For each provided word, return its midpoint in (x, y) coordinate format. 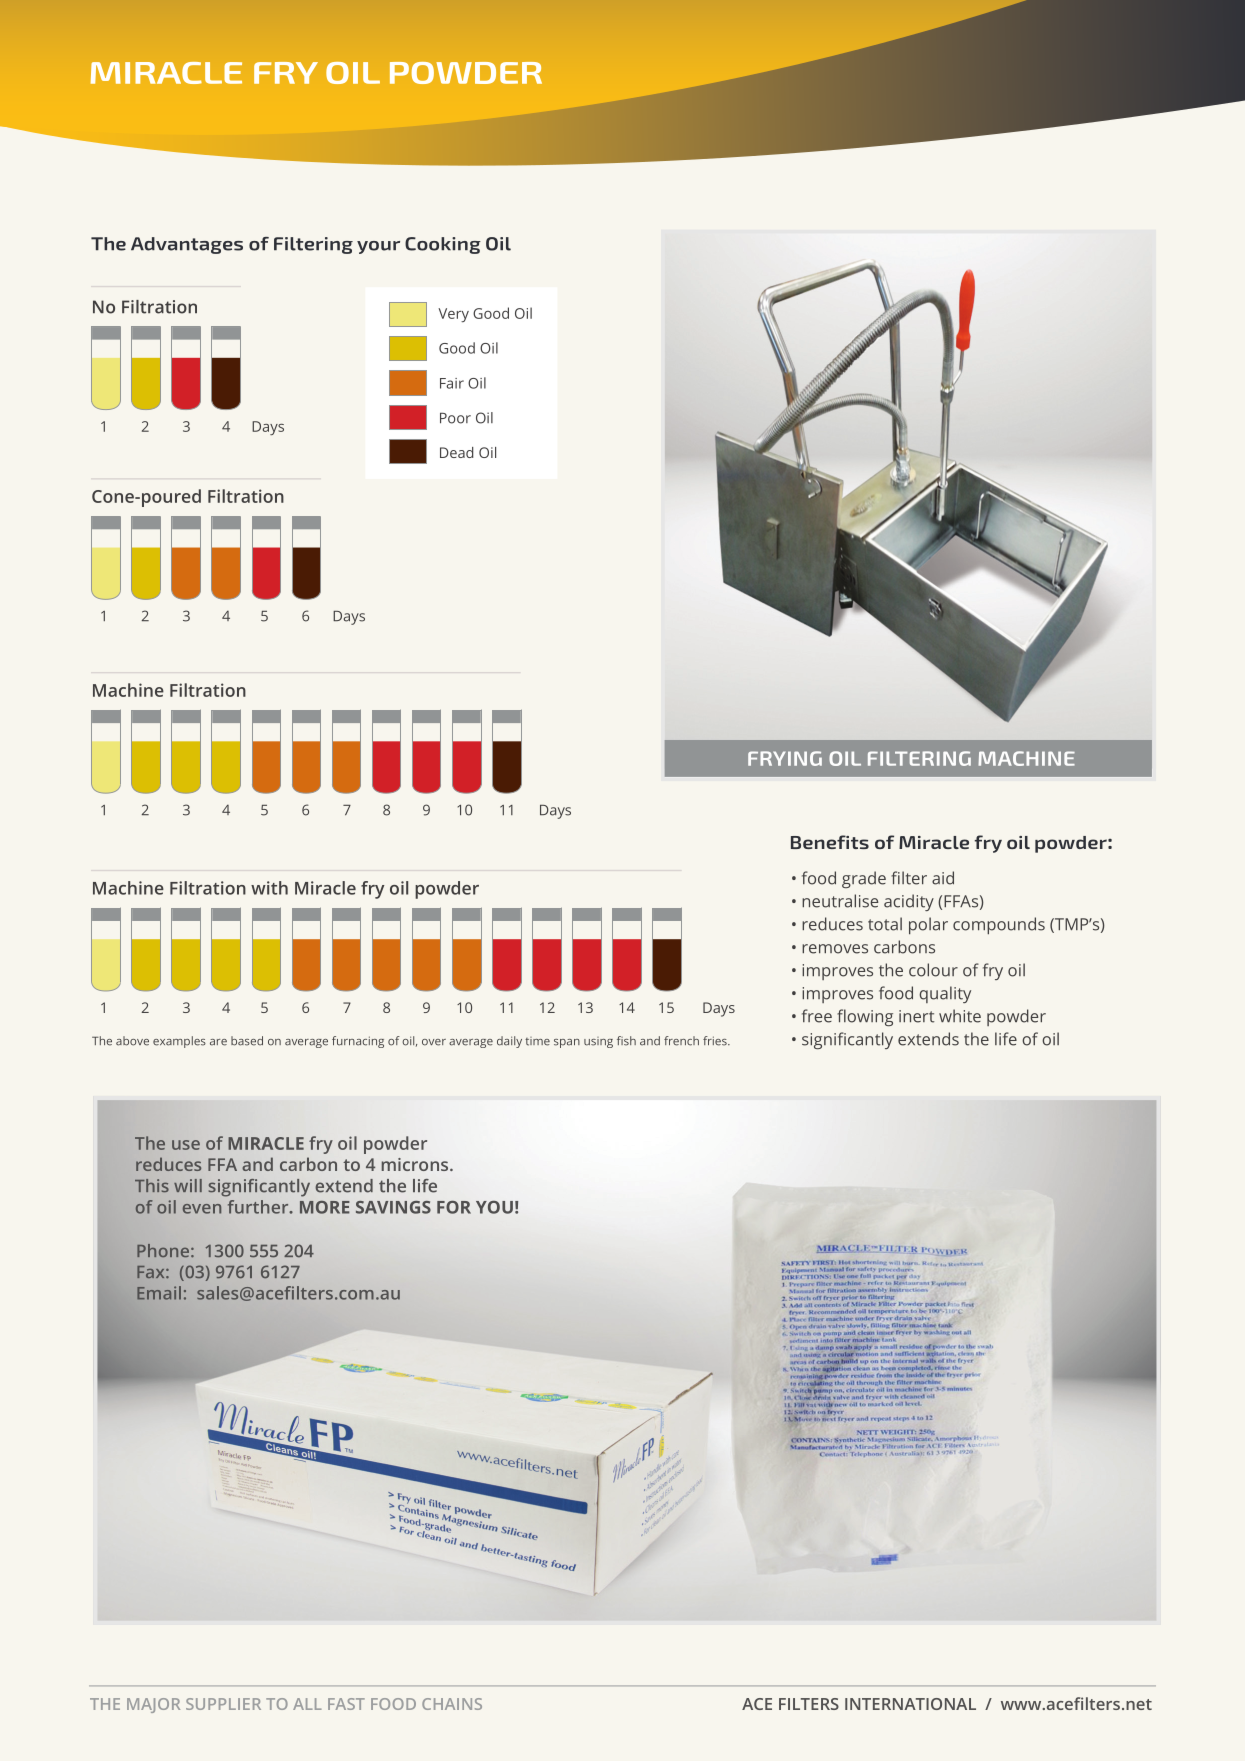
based (247, 1041)
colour (933, 970)
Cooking (443, 245)
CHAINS (452, 1704)
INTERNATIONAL (910, 1704)
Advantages (187, 245)
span (567, 1043)
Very (453, 315)
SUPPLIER (223, 1704)
